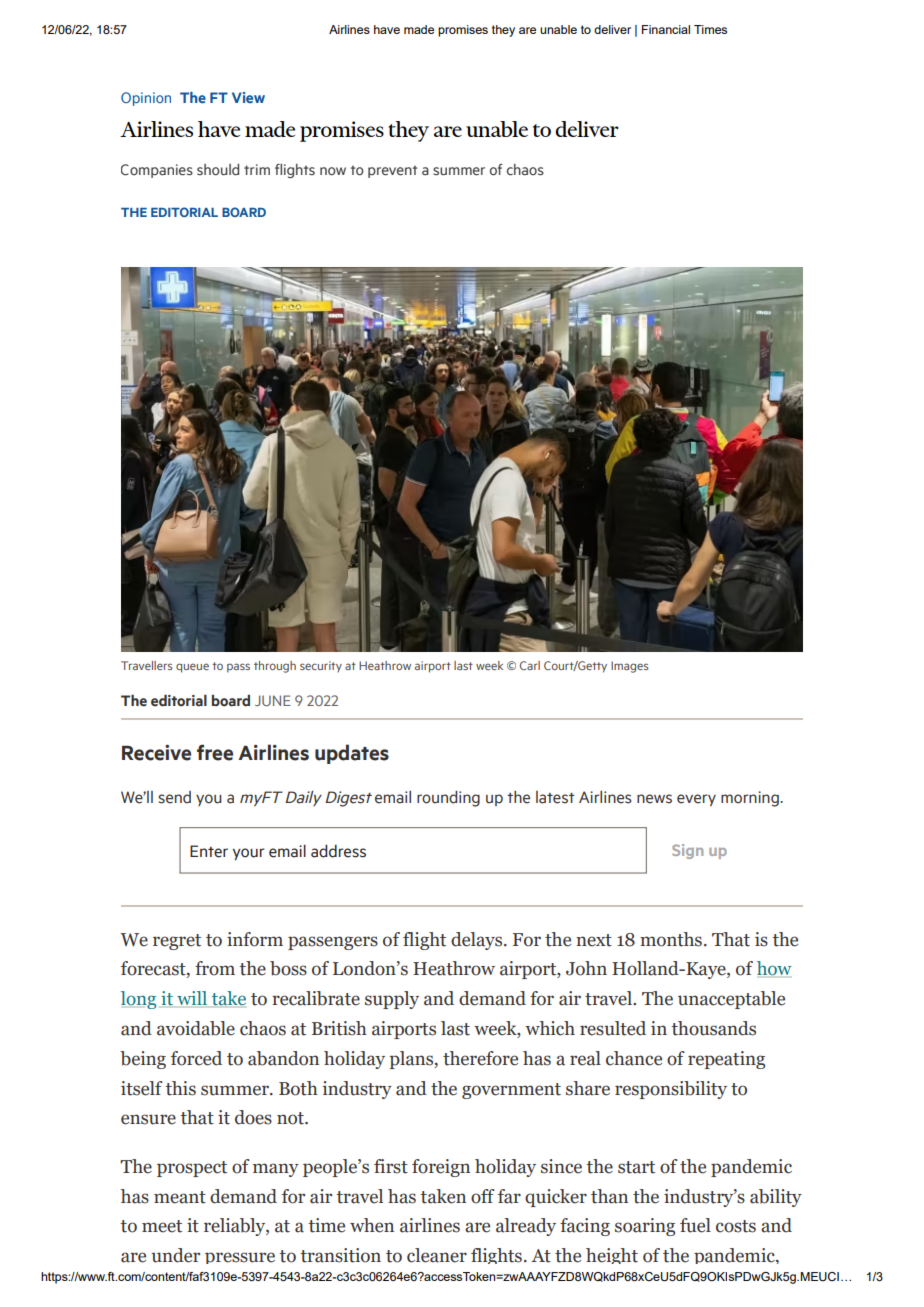 The width and height of the screenshot is (924, 1307). Describe the element at coordinates (696, 800) in the screenshot. I see `every` at that location.
